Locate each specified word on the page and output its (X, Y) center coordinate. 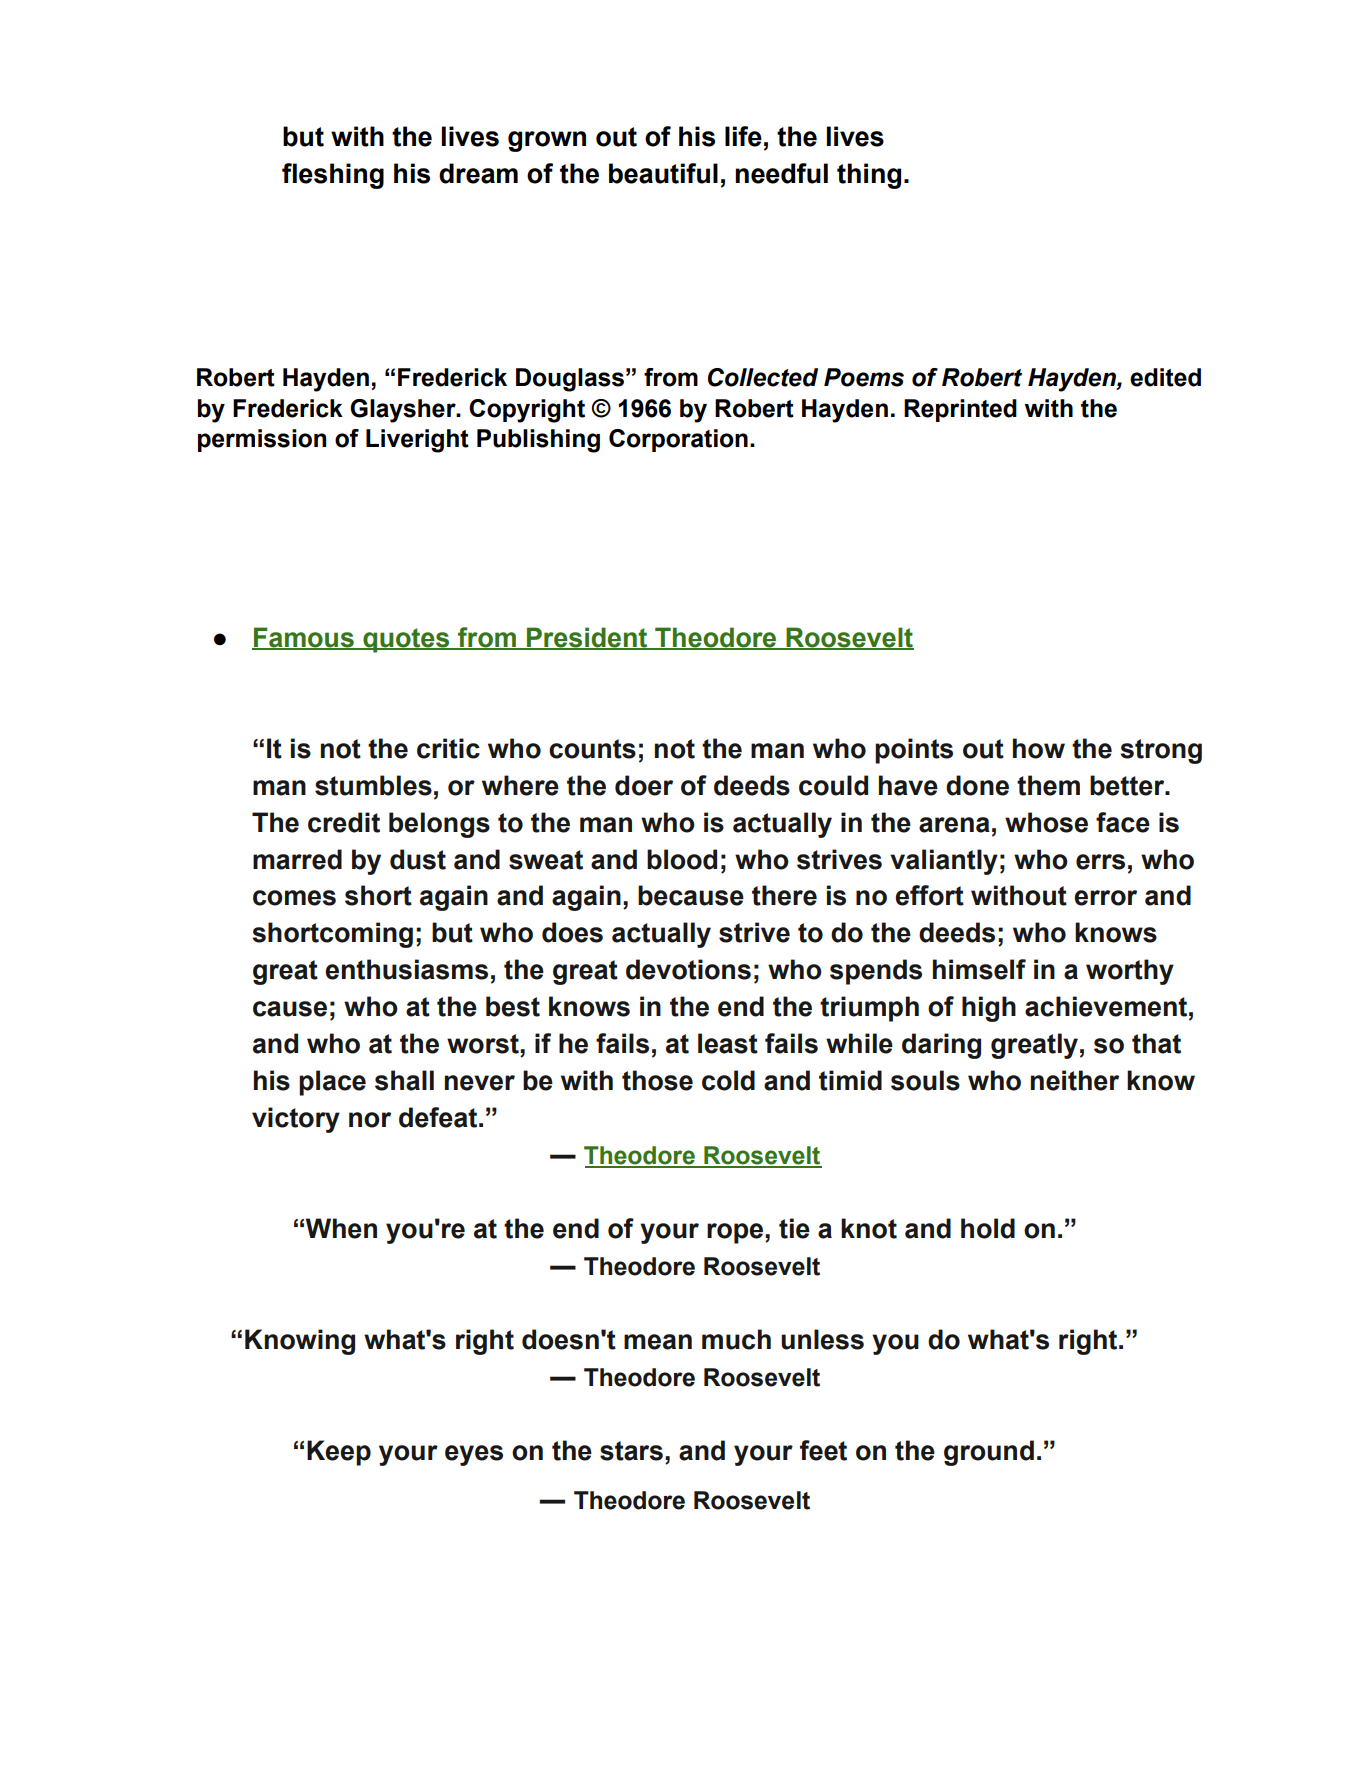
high (989, 1009)
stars (631, 1451)
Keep (339, 1453)
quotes (406, 640)
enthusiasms (406, 969)
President (587, 638)
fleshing (333, 176)
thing (869, 176)
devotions (688, 969)
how (1039, 748)
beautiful (663, 173)
